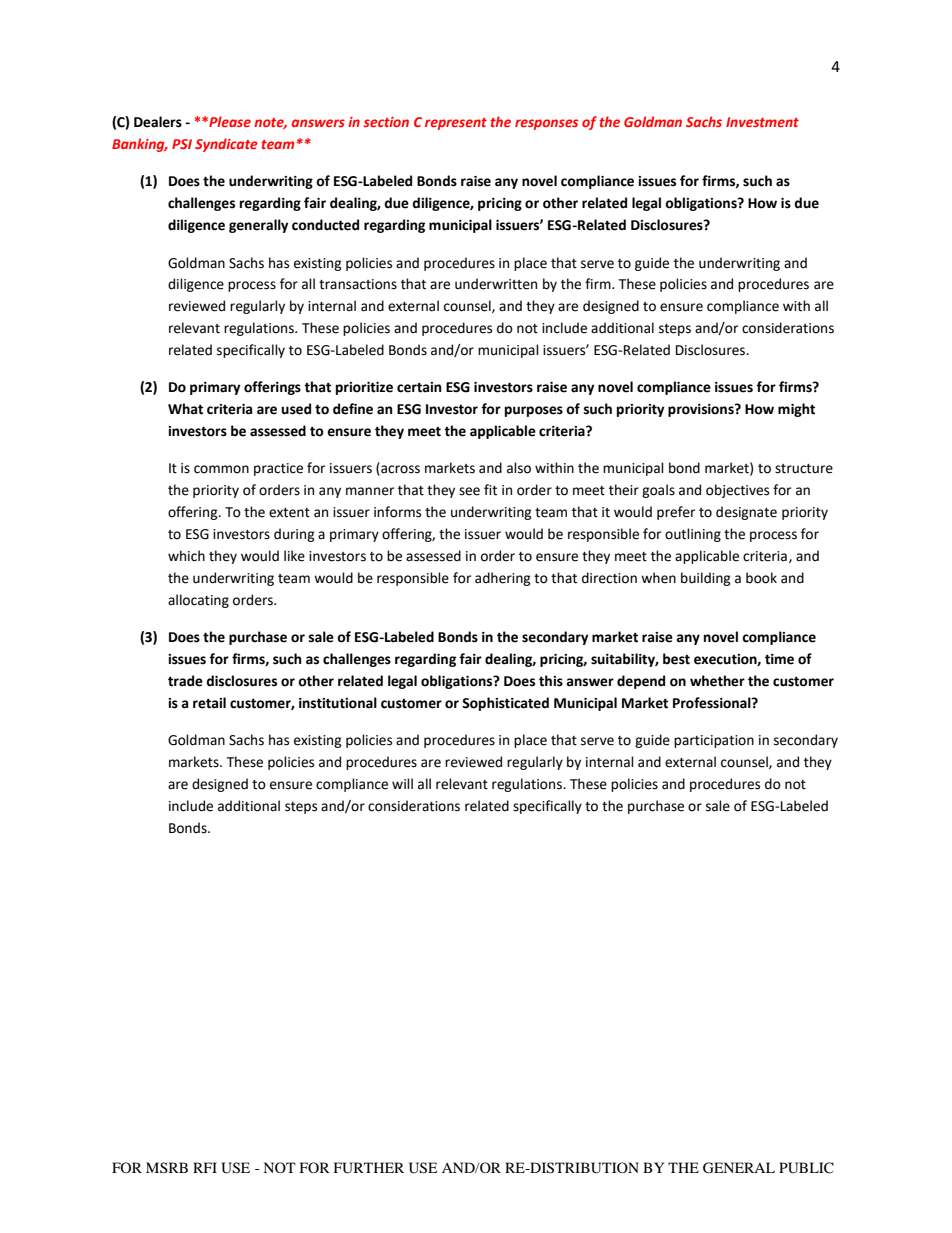 Image resolution: width=952 pixels, height=1233 pixels. I want to click on represent, so click(456, 124).
